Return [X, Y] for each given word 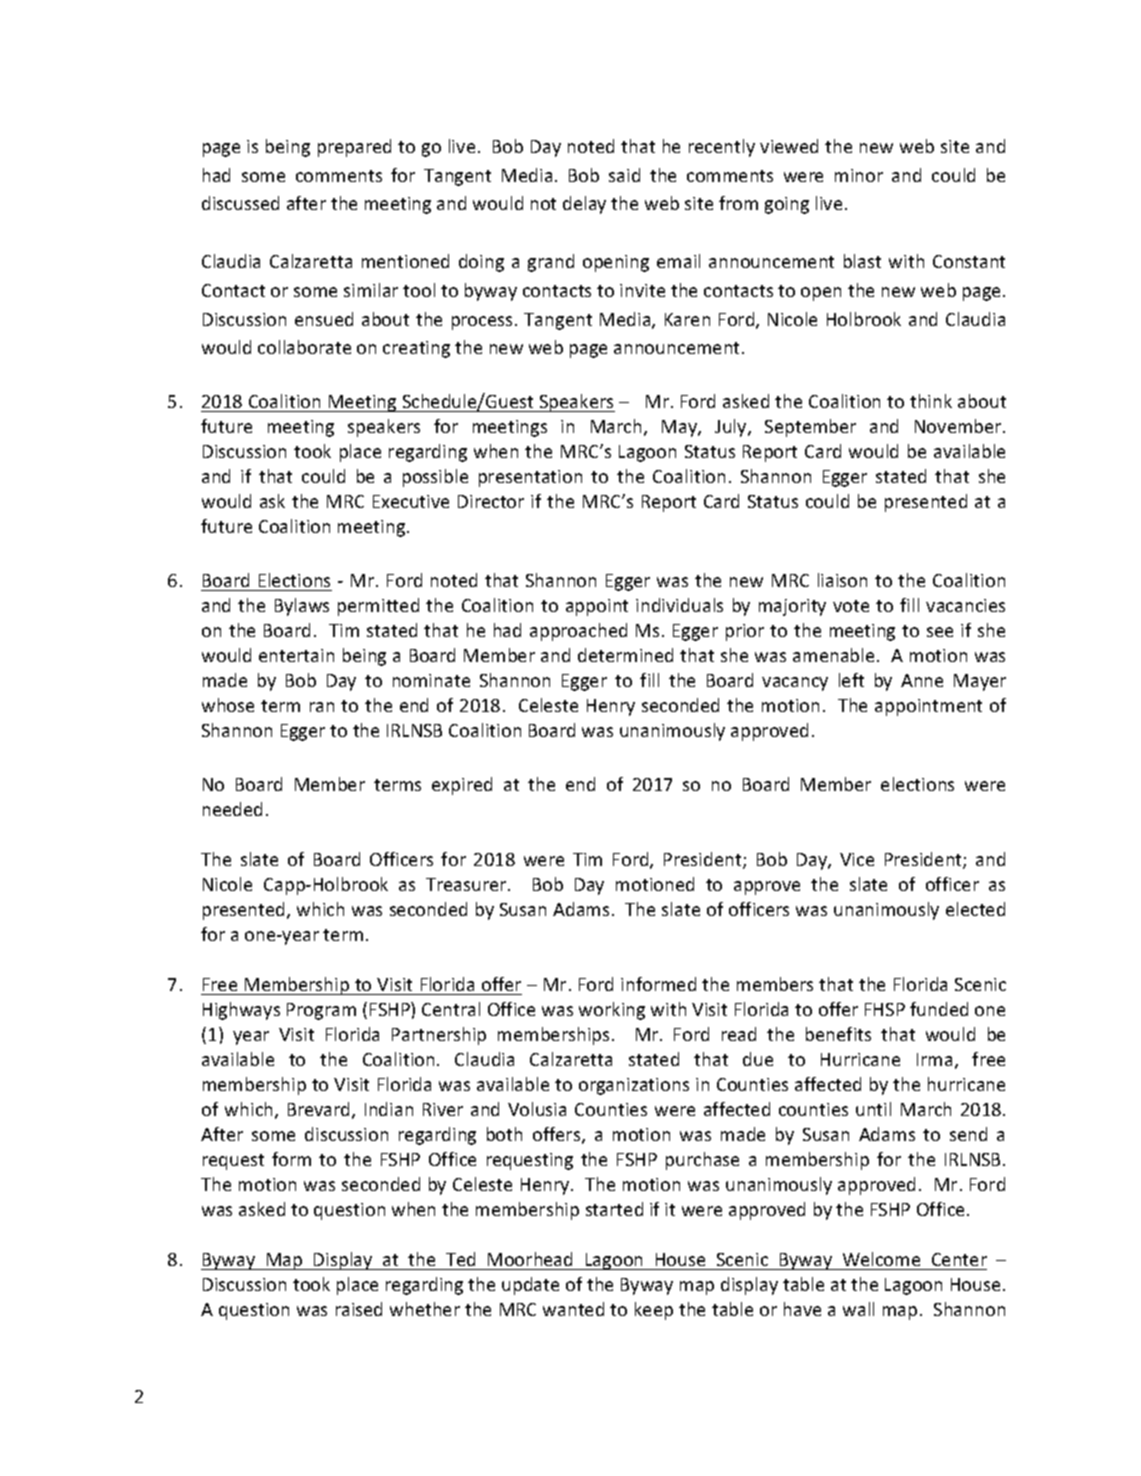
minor [859, 175]
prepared [354, 148]
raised [359, 1309]
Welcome [881, 1261]
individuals [679, 605]
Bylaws [302, 607]
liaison [842, 580]
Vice [857, 859]
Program [321, 1011]
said [624, 175]
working [612, 1011]
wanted [573, 1309]
